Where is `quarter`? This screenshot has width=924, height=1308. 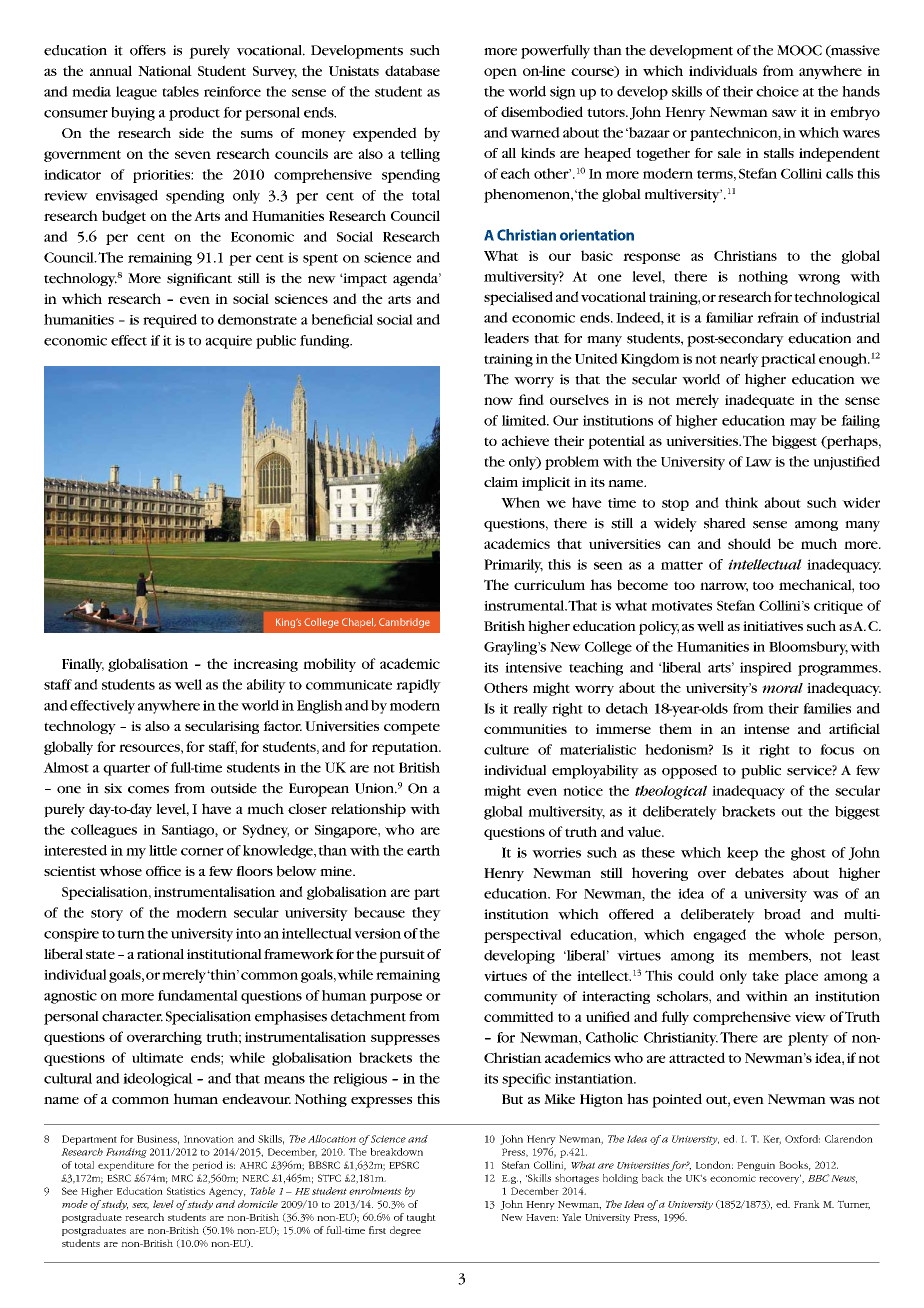 quarter is located at coordinates (126, 770).
